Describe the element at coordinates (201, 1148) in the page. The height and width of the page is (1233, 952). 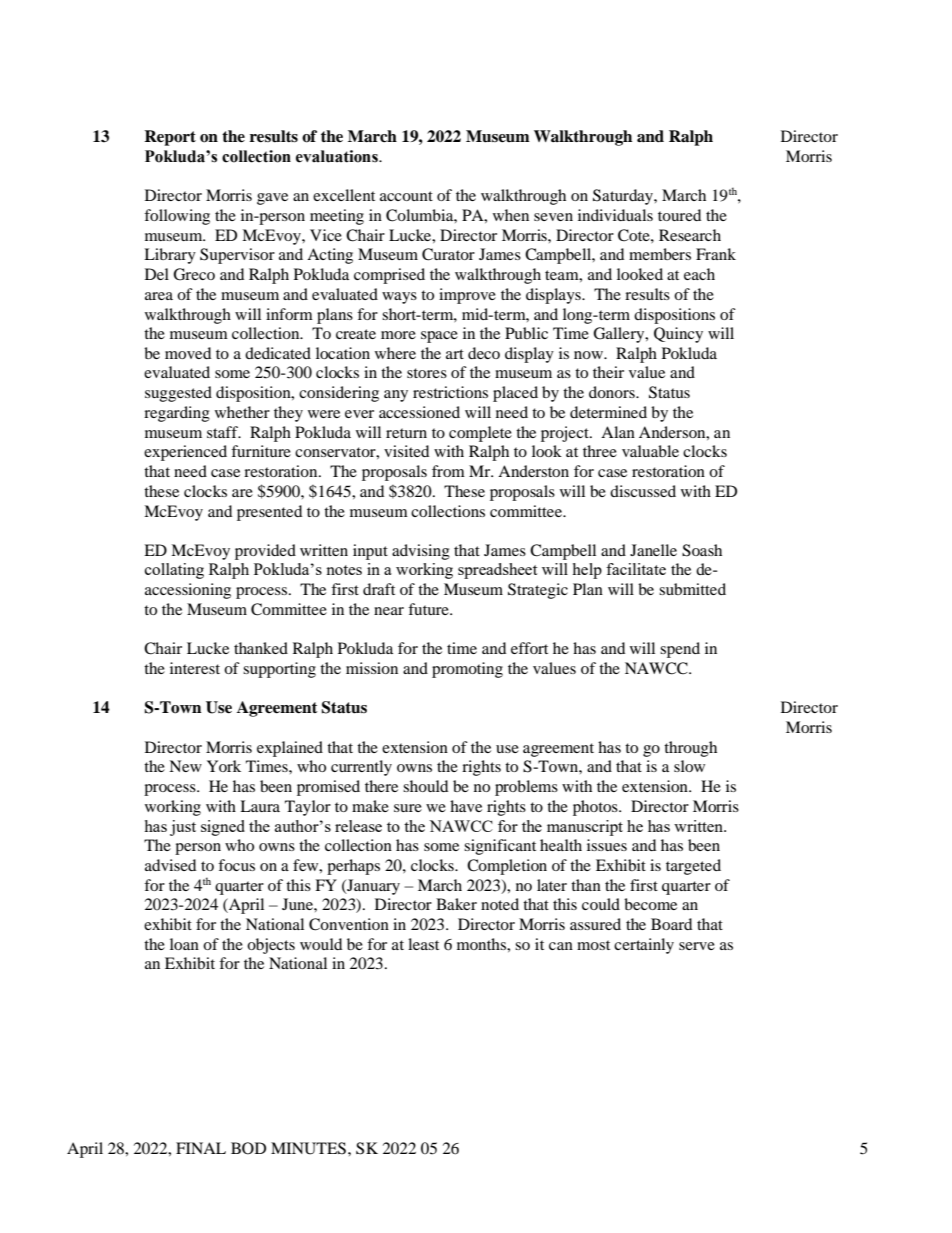
I see `FINAL` at that location.
